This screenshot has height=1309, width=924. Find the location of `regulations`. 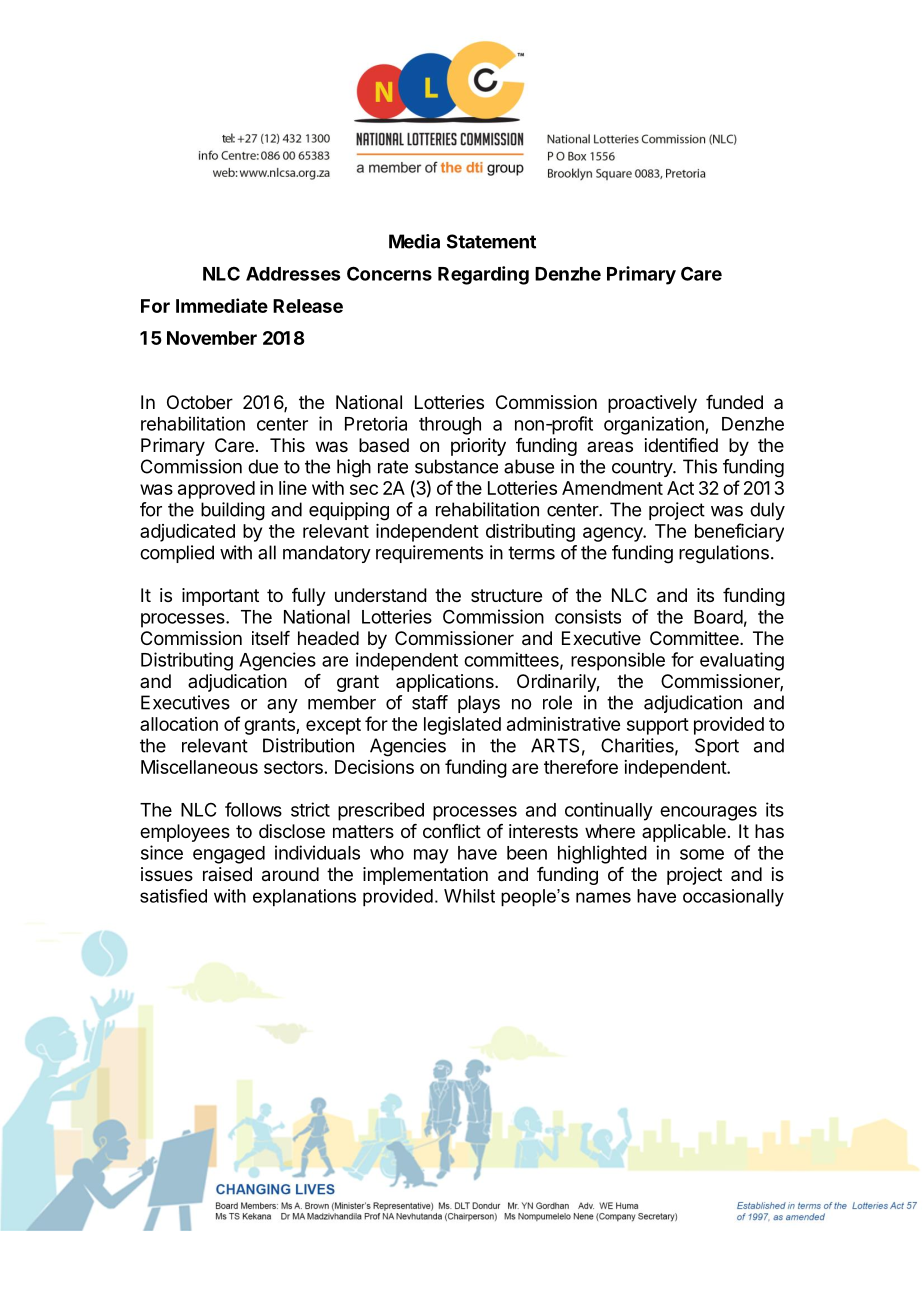

regulations is located at coordinates (724, 554).
